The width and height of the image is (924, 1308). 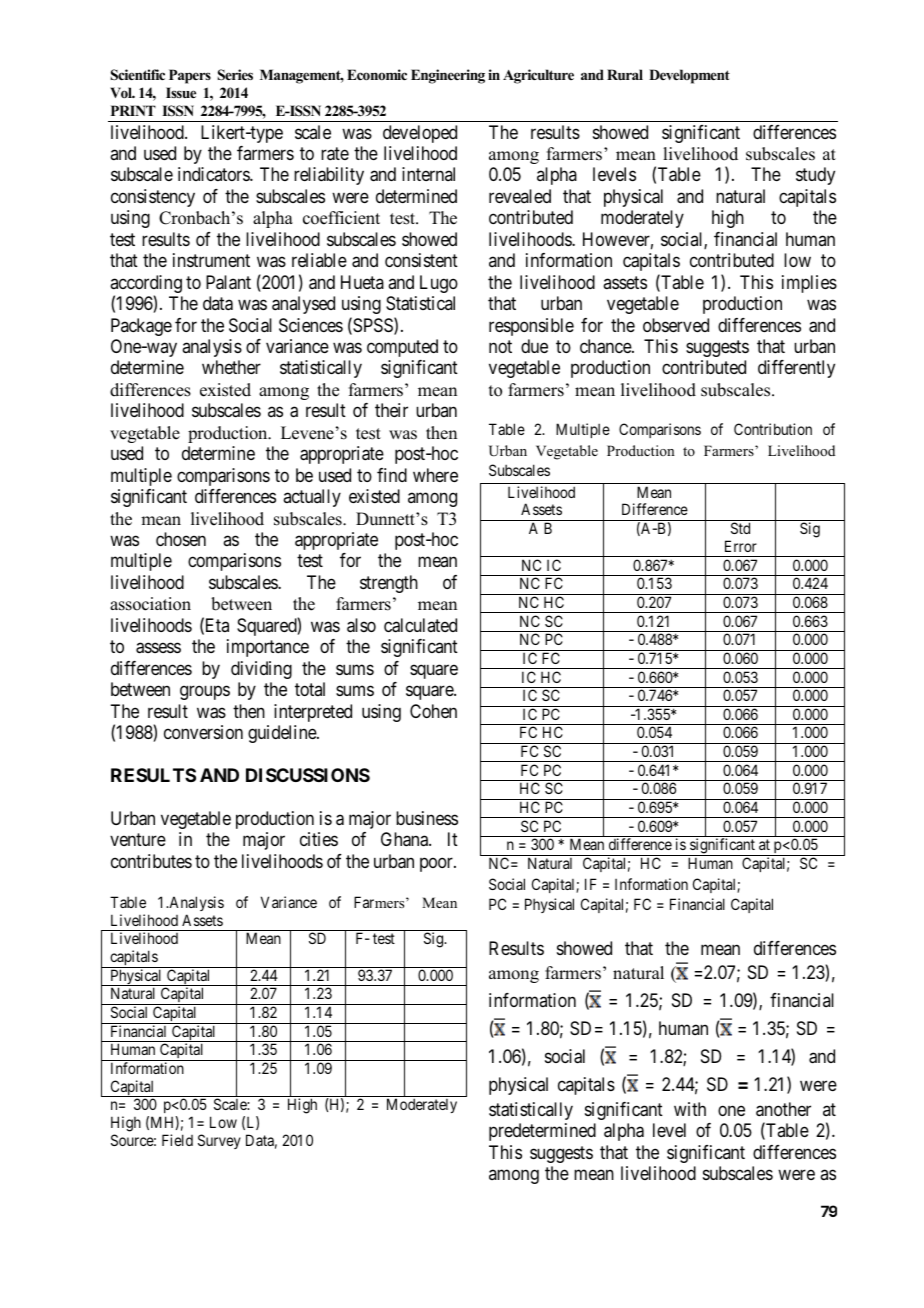 What do you see at coordinates (433, 711) in the image?
I see `Cohen` at bounding box center [433, 711].
